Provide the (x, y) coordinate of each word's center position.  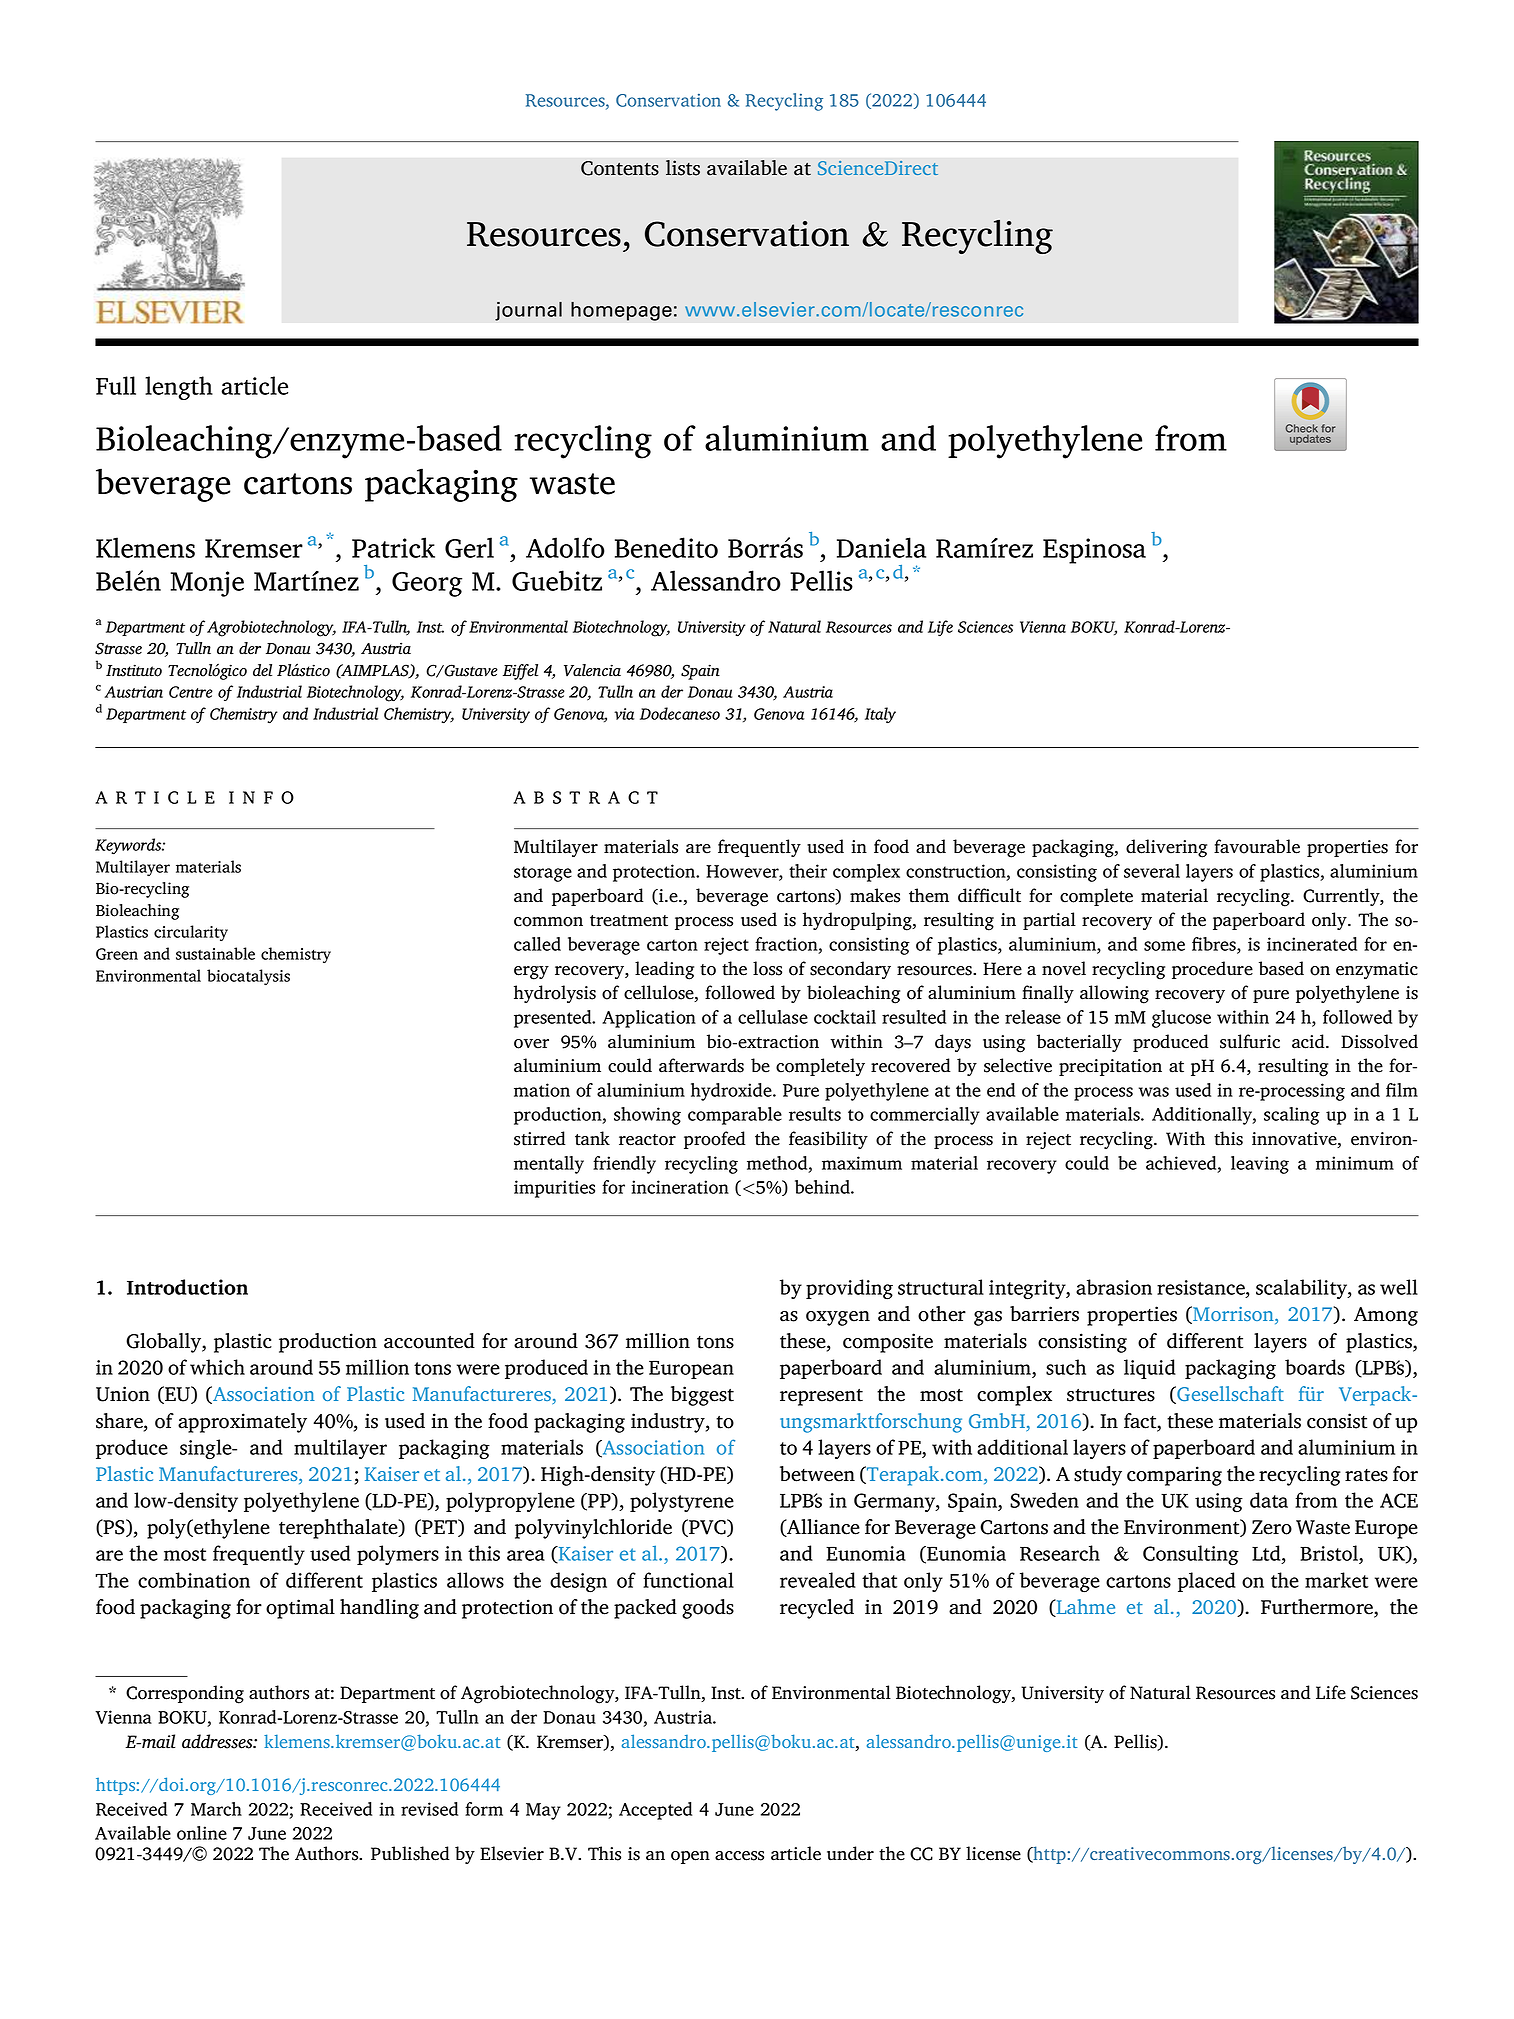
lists (683, 168)
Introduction (187, 1287)
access (739, 1856)
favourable (1257, 846)
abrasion (1114, 1287)
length (179, 388)
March (216, 1809)
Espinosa (1094, 551)
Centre (191, 692)
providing (849, 1289)
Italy (880, 715)
